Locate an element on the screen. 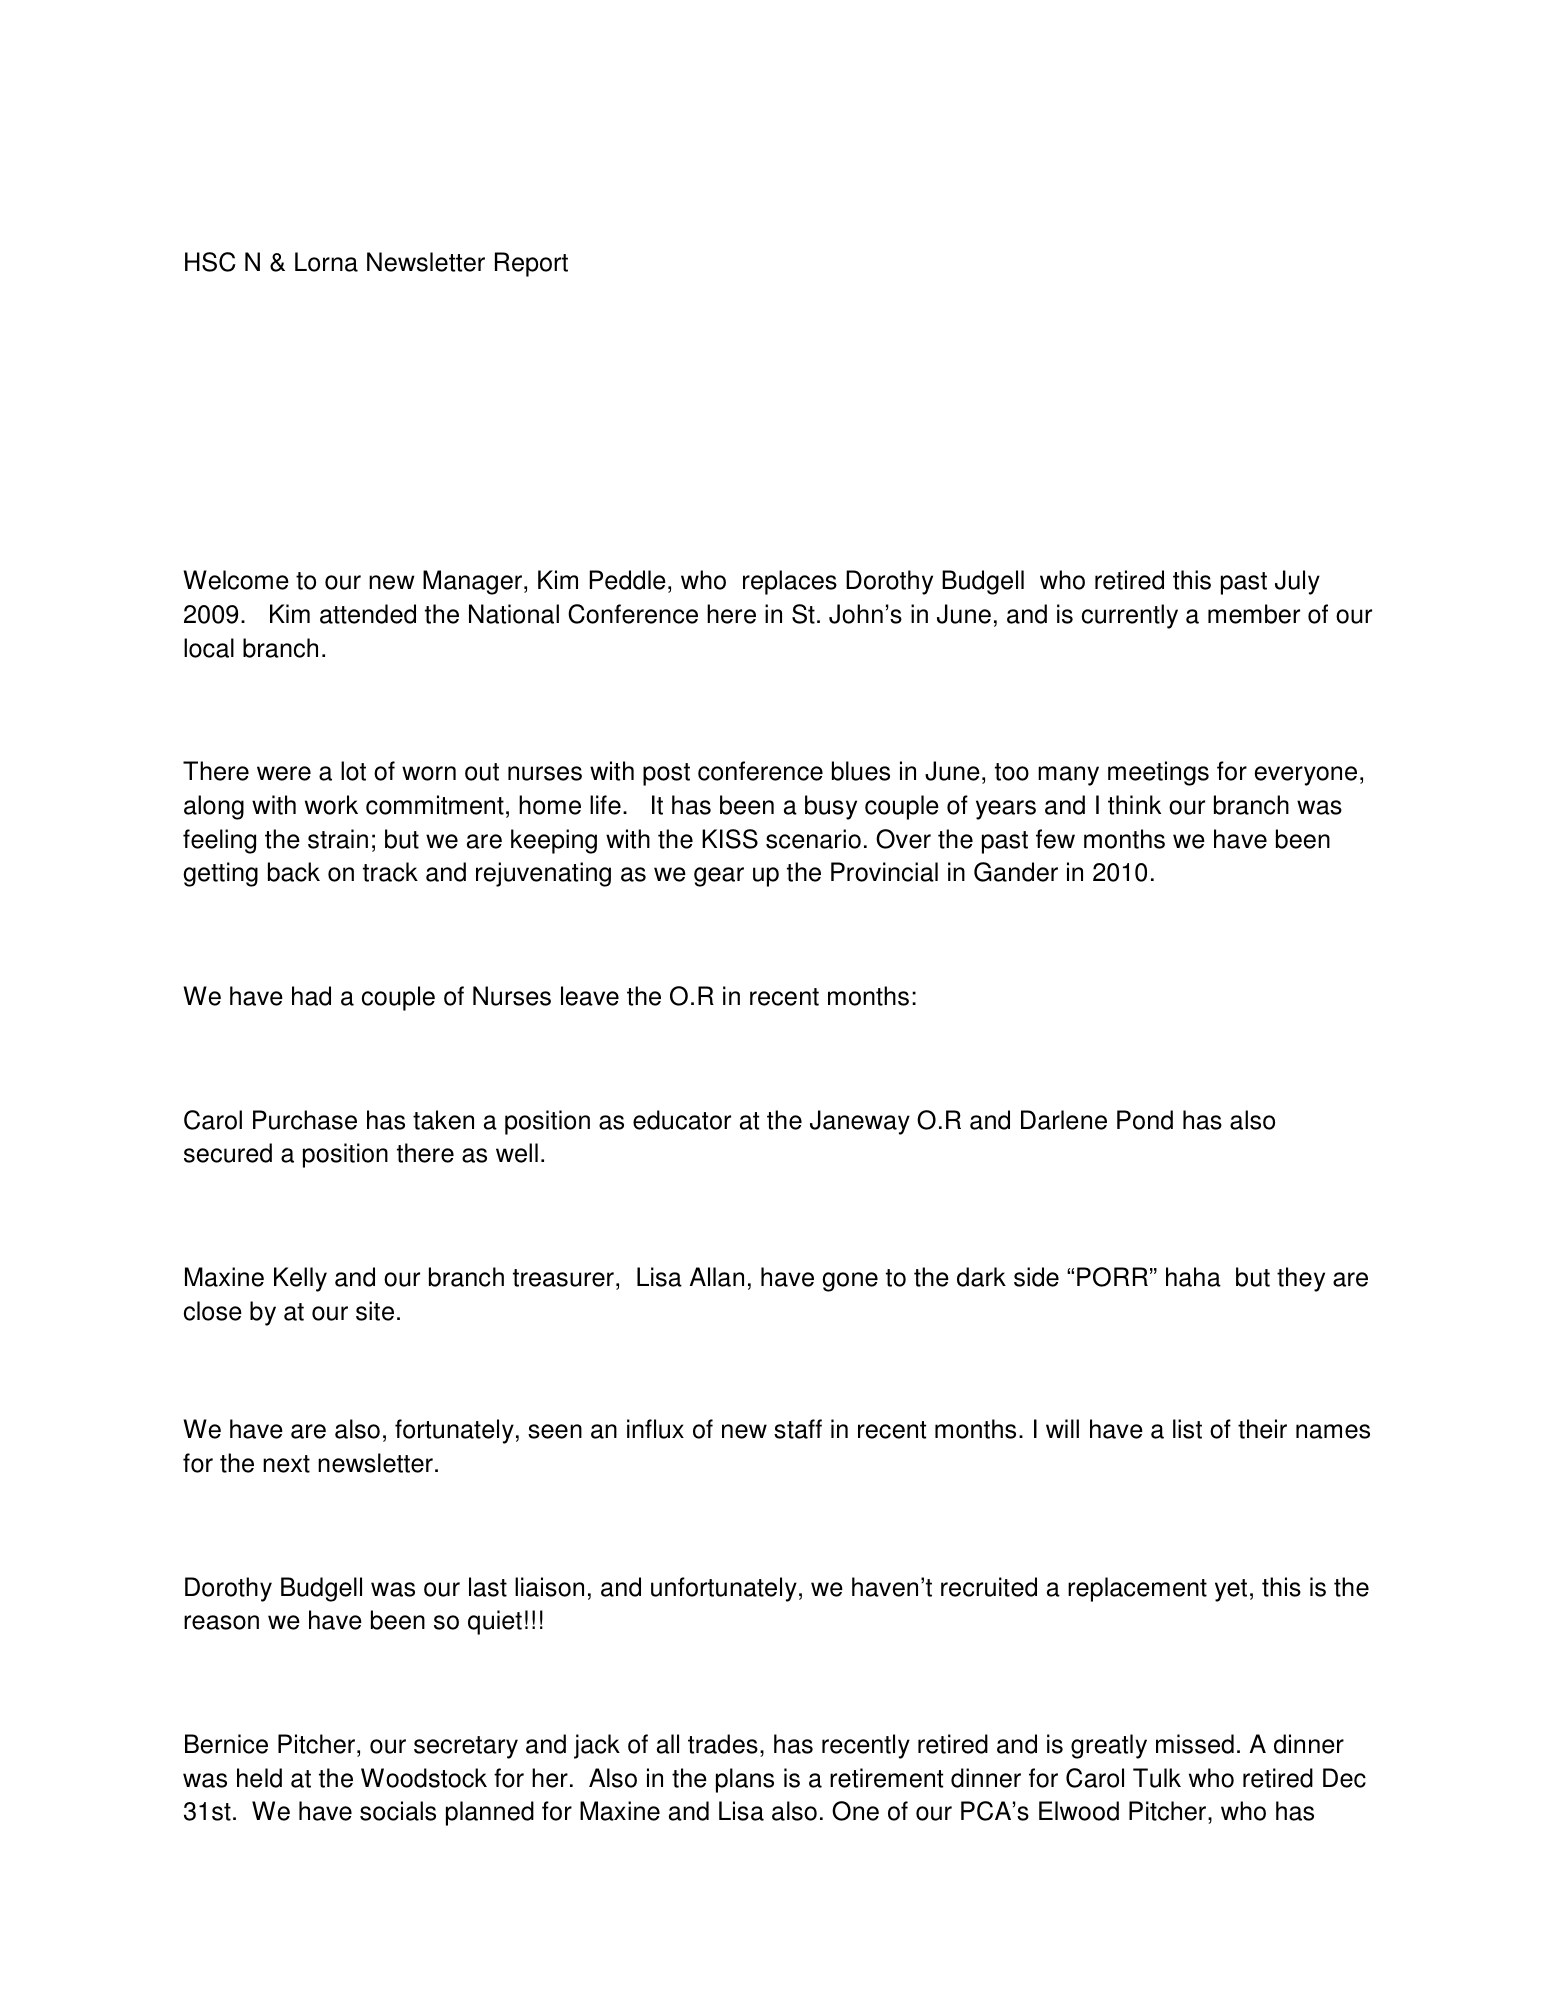  Report is located at coordinates (531, 264).
